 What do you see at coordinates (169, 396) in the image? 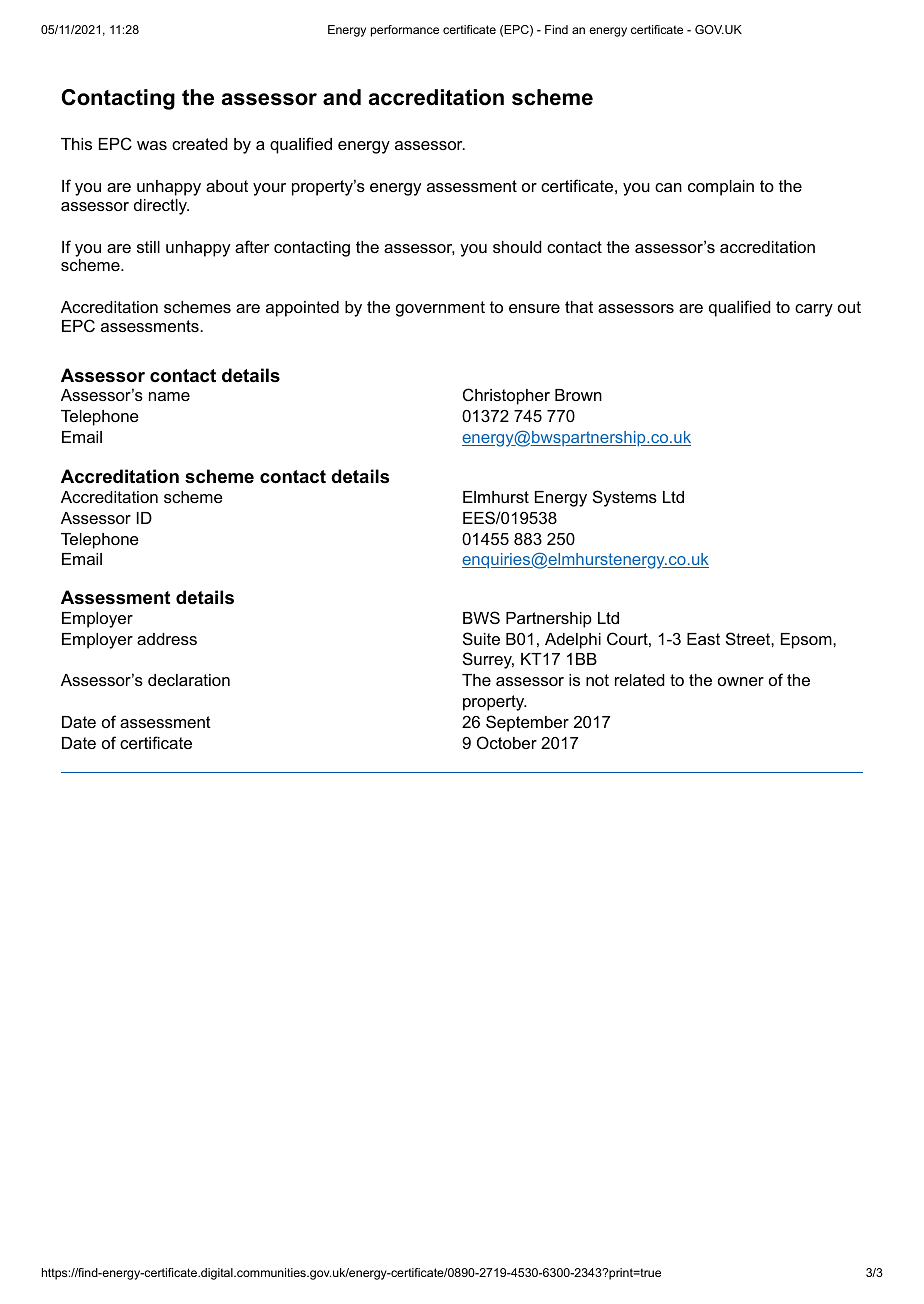
I see `name` at bounding box center [169, 396].
